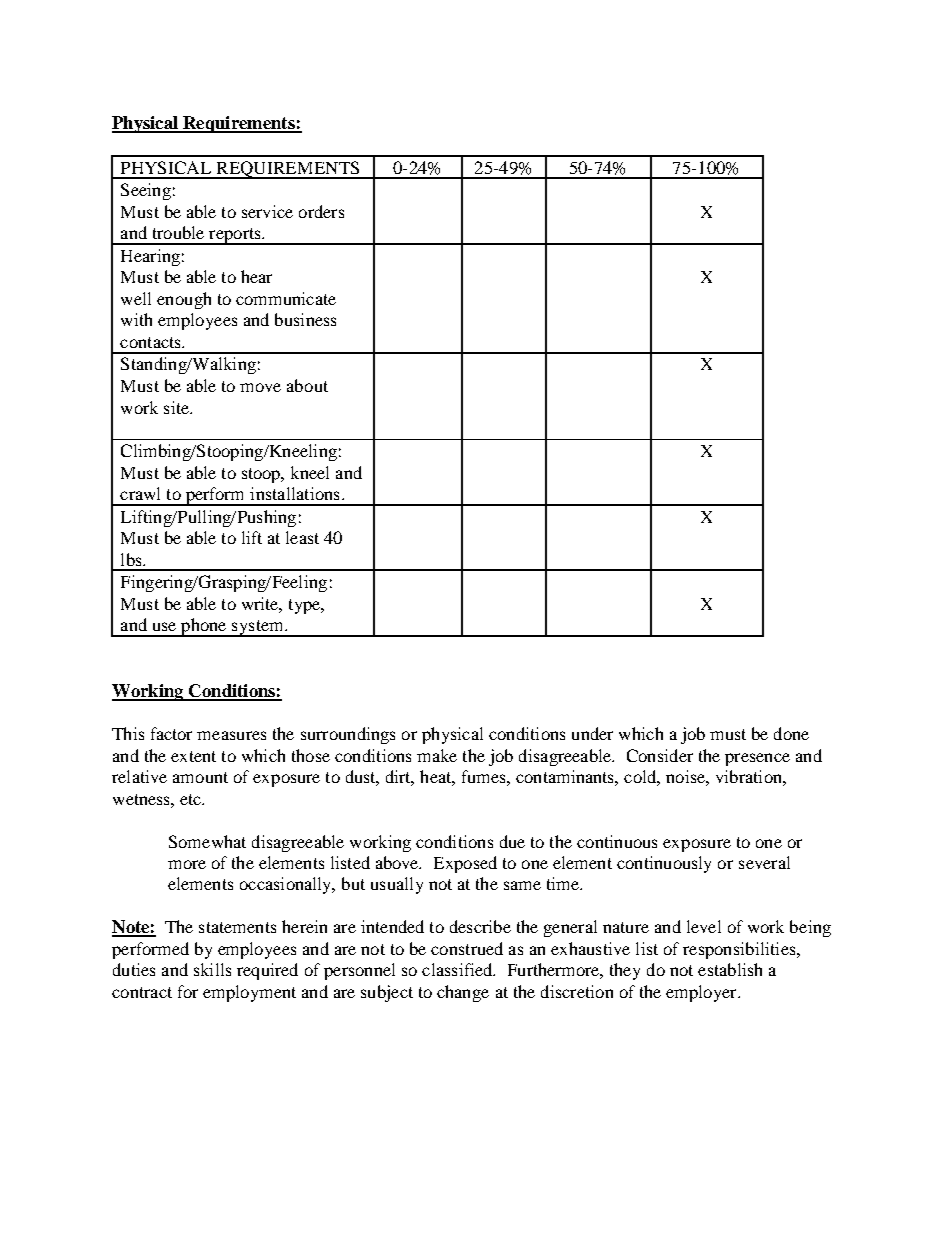 This page has width=952, height=1233. I want to click on skills, so click(212, 969).
